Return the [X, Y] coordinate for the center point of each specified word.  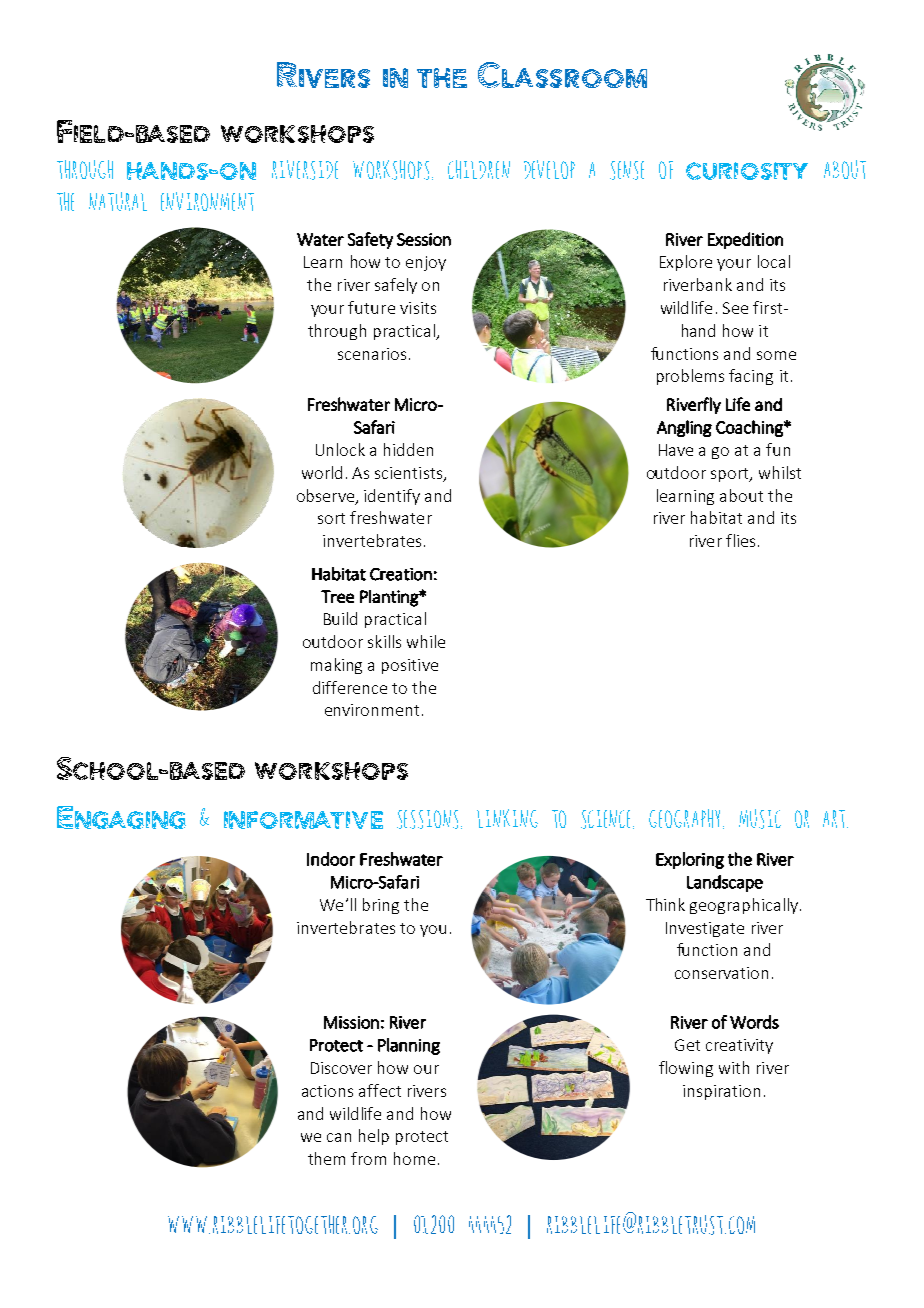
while [426, 641]
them [326, 1158]
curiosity [747, 171]
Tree [337, 596]
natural [118, 201]
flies [740, 540]
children [479, 169]
